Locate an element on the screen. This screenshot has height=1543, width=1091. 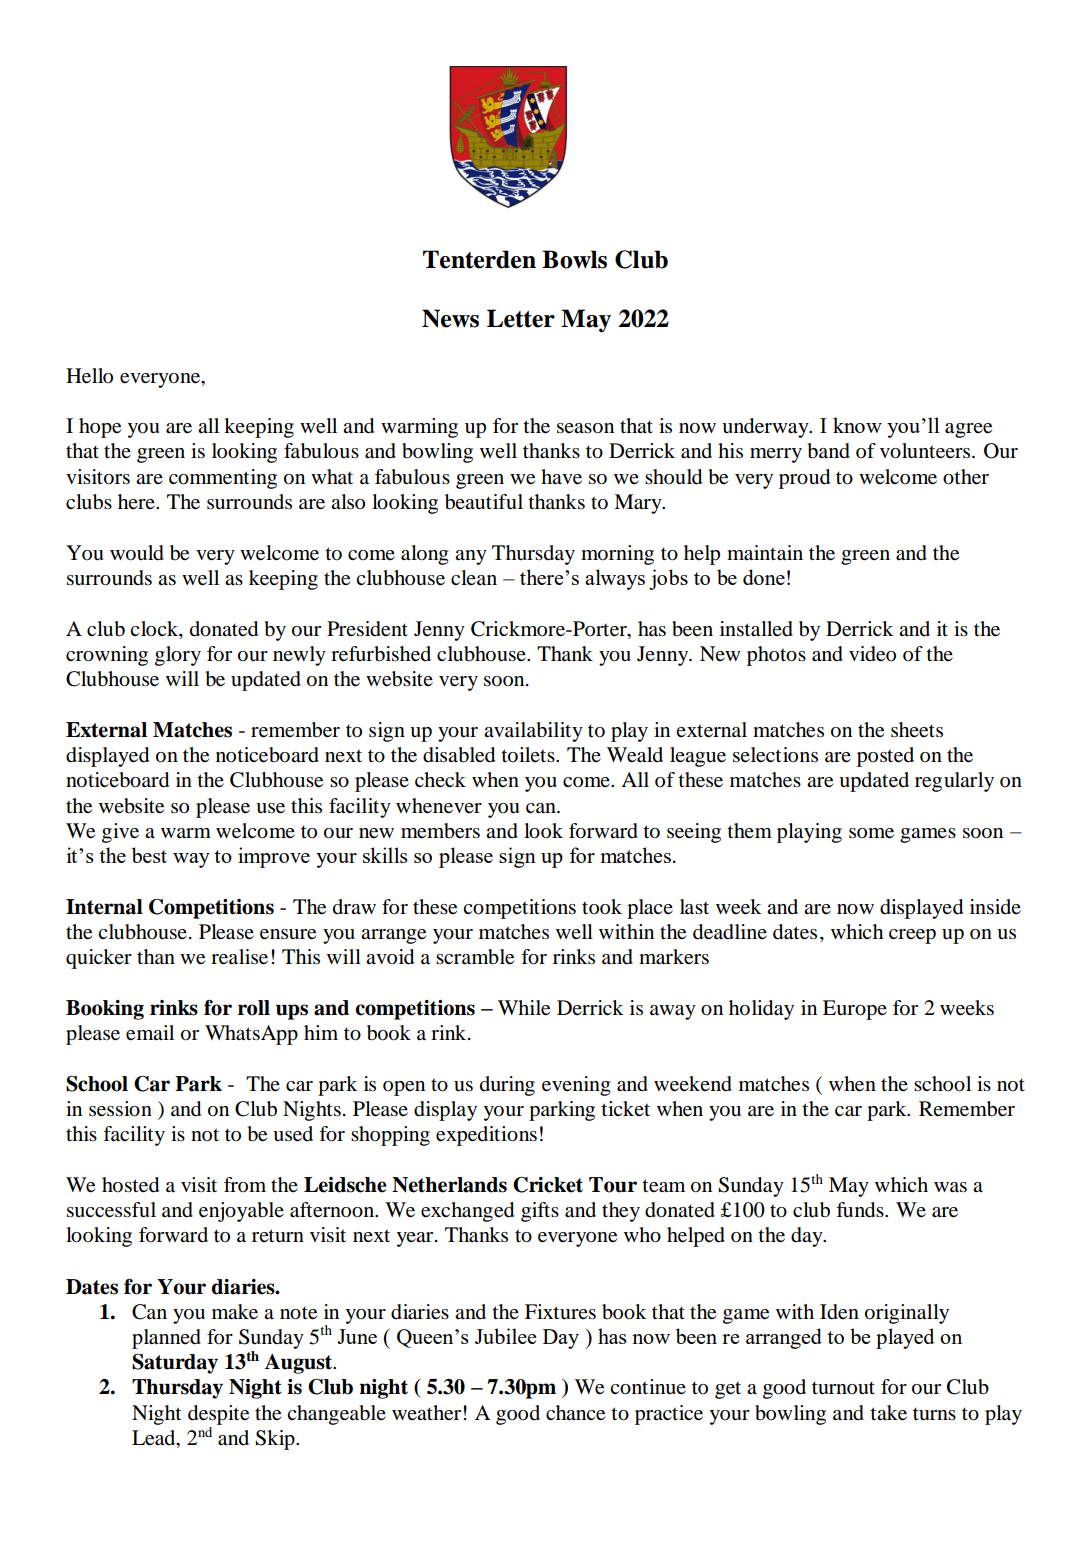
would is located at coordinates (137, 553).
